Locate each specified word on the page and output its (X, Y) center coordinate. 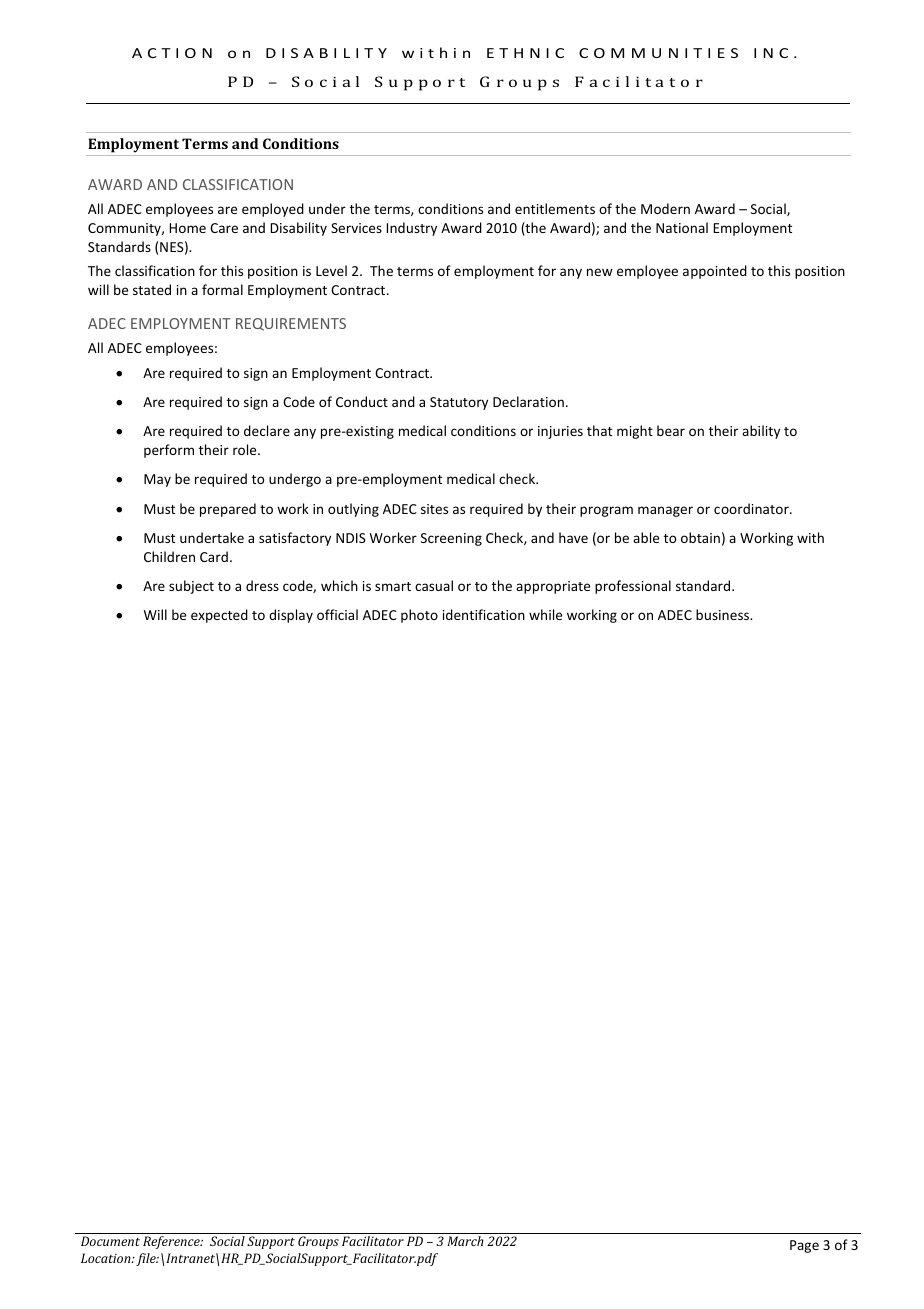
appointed (715, 272)
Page (804, 1246)
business (724, 614)
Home (188, 228)
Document (110, 1241)
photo (419, 616)
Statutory (459, 403)
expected (219, 616)
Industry (412, 229)
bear (671, 430)
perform (169, 451)
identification (484, 614)
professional (633, 587)
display (291, 616)
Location (107, 1258)
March (465, 1241)
